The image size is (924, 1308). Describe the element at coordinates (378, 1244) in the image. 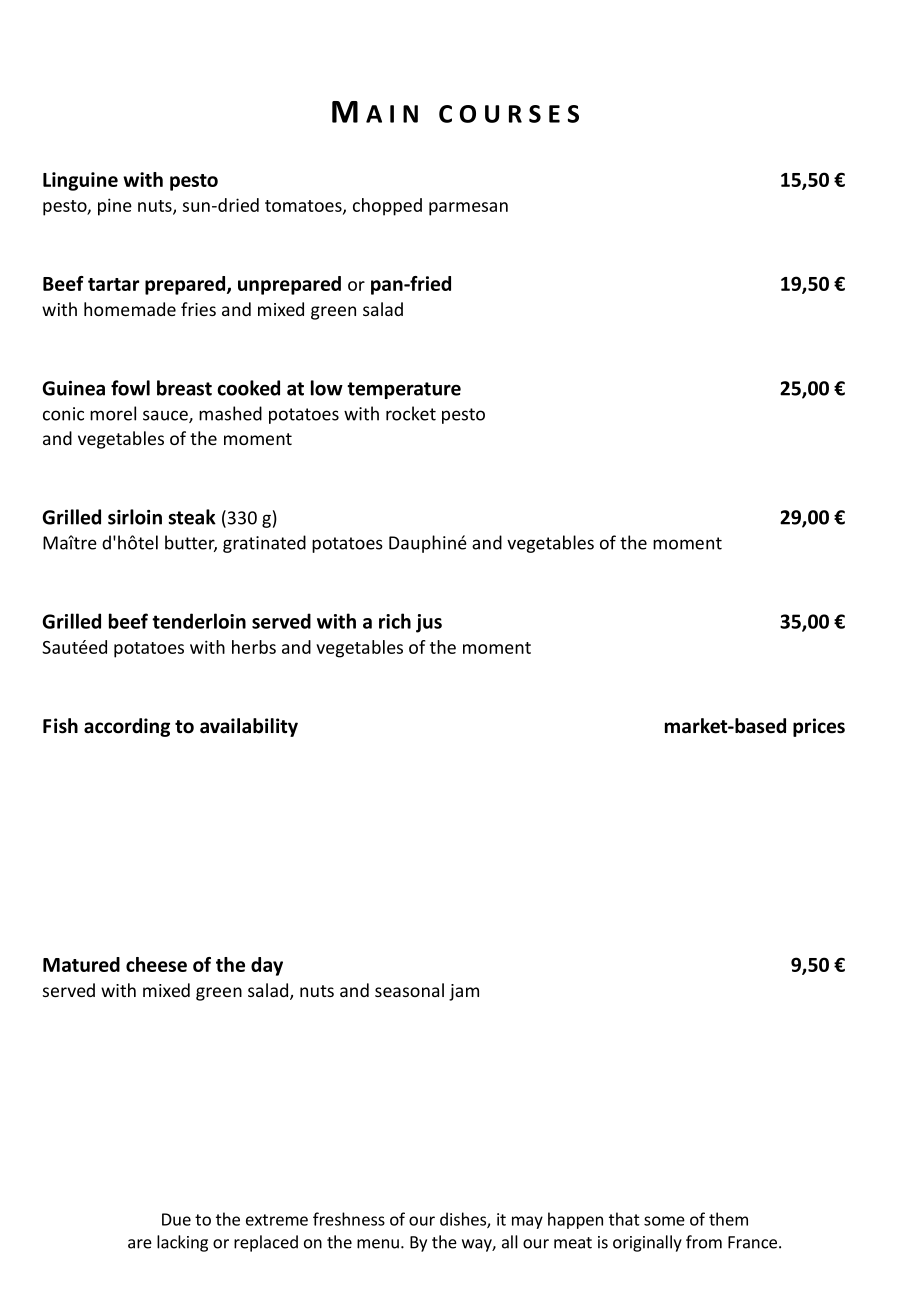

I see `menu` at that location.
